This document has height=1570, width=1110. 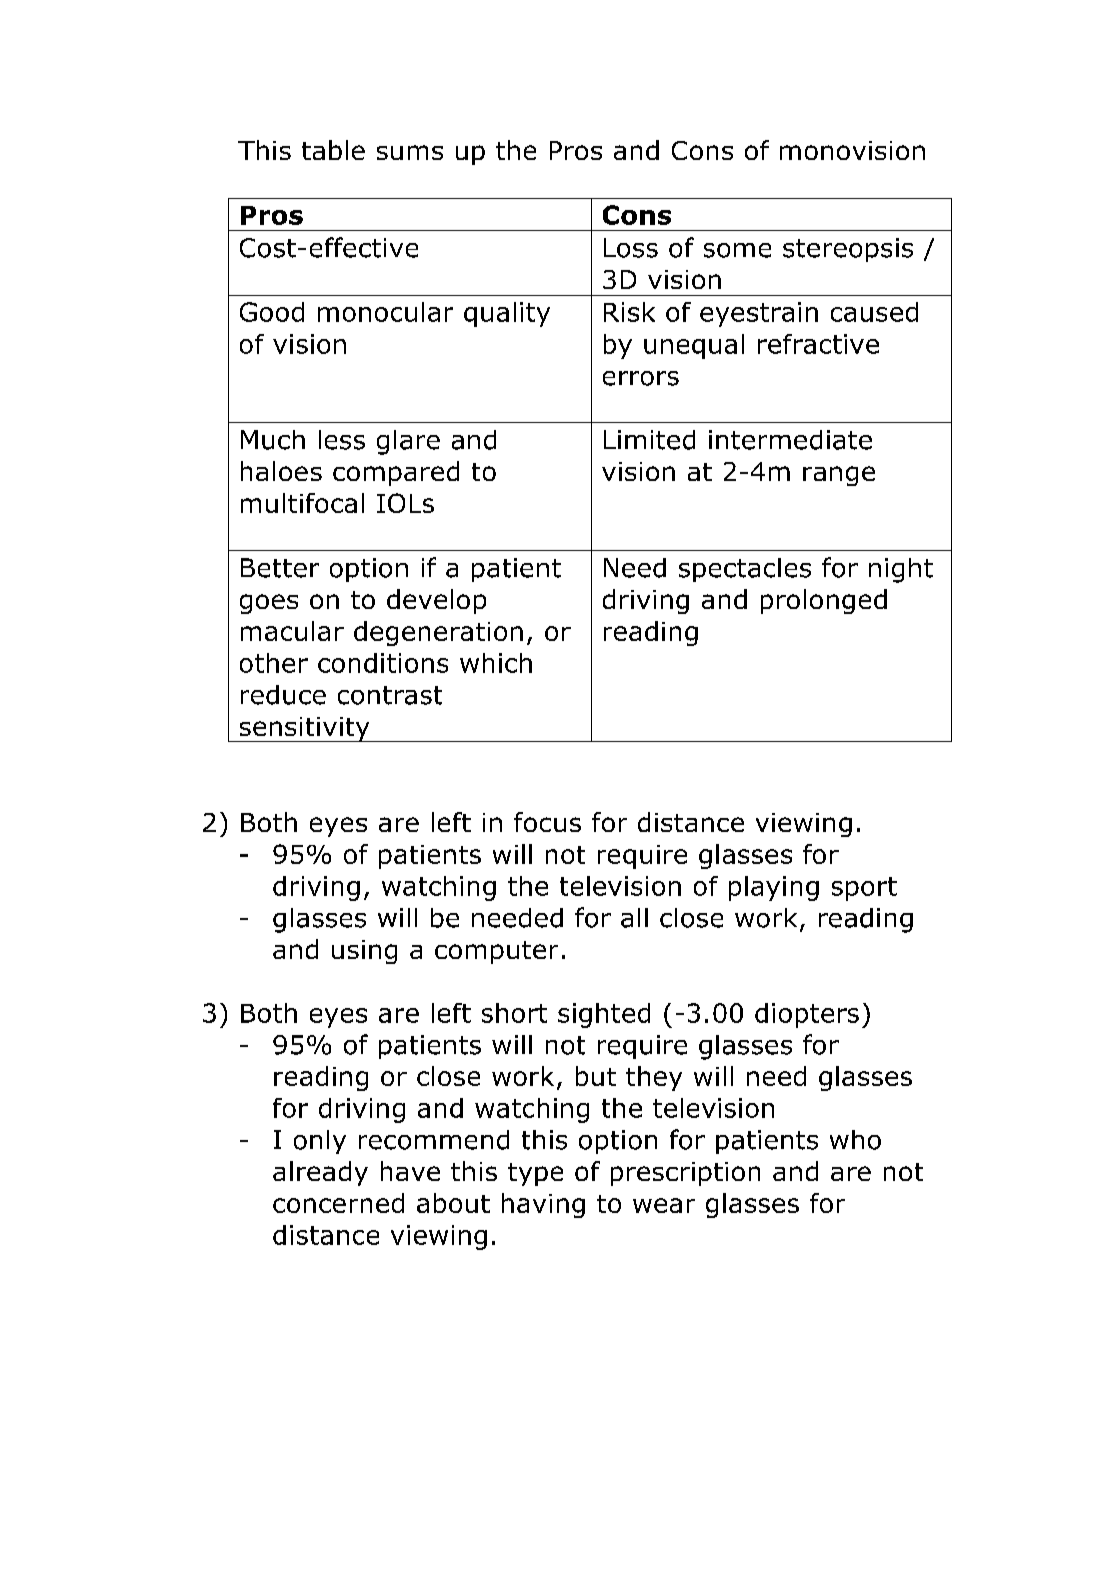 What do you see at coordinates (737, 250) in the document?
I see `some` at bounding box center [737, 250].
